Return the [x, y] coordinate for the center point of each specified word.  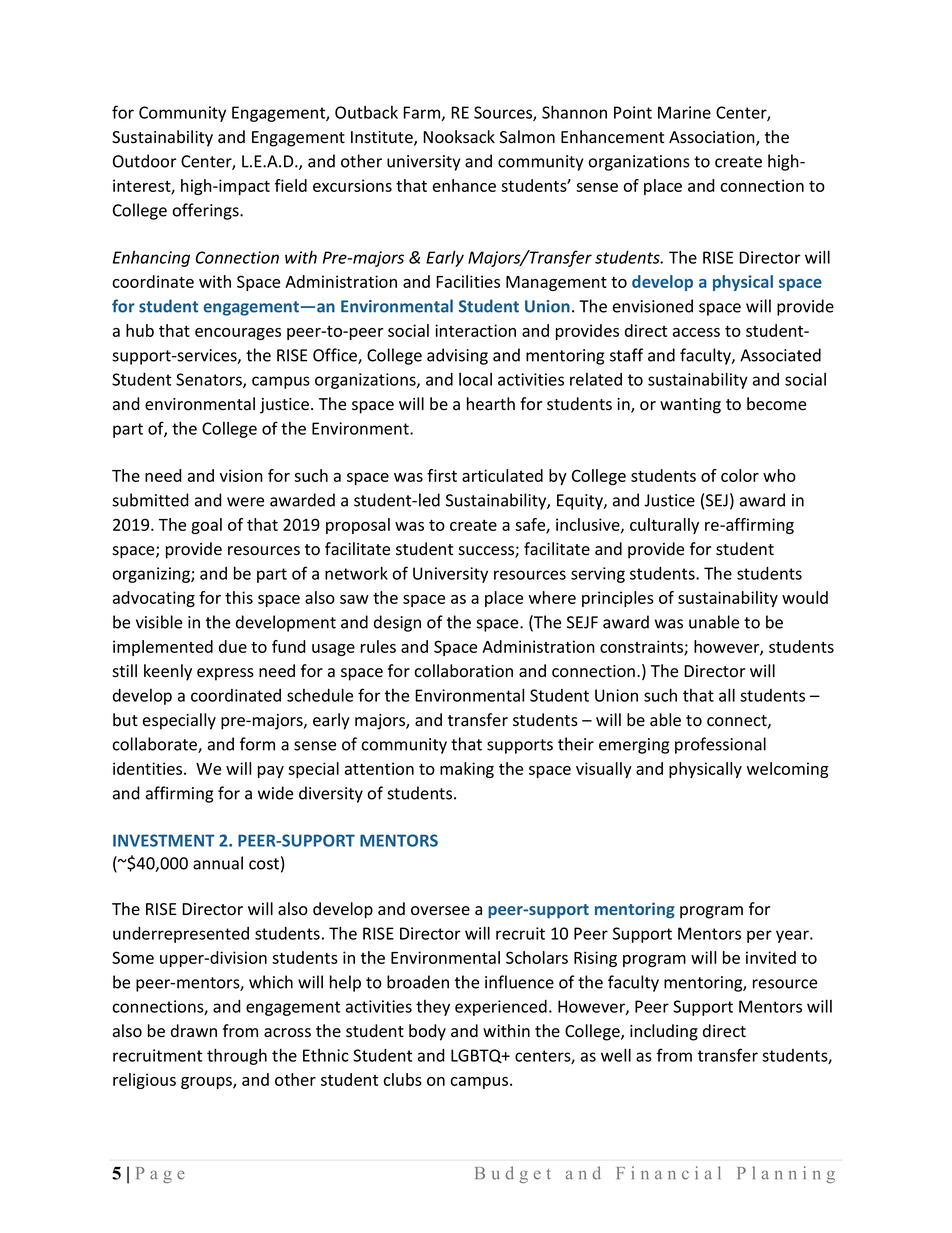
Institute [383, 138]
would [805, 597]
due [233, 646]
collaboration [464, 671]
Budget [513, 1174]
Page [160, 1175]
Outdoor [145, 161]
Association [713, 138]
